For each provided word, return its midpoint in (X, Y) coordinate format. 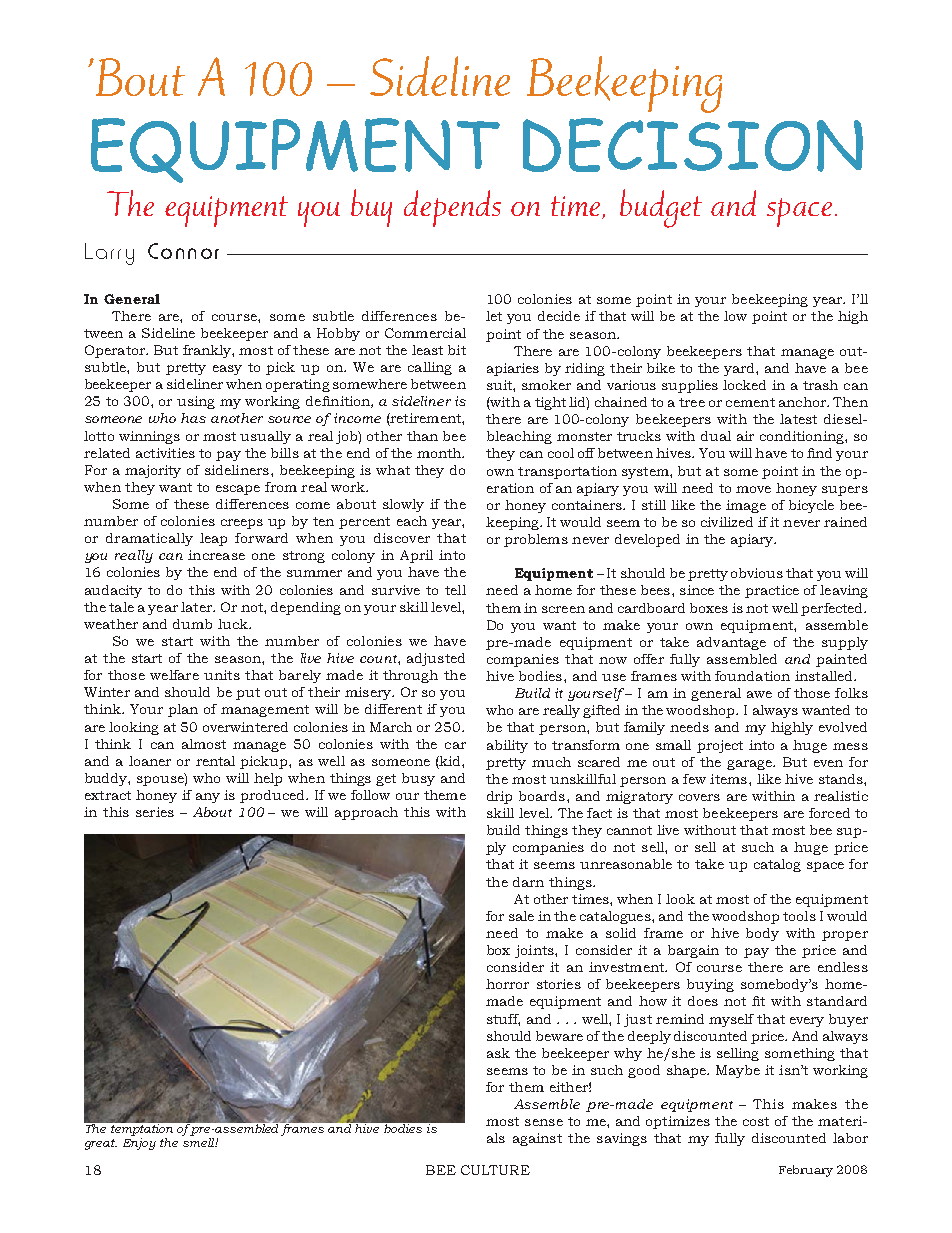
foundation (752, 676)
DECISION (693, 145)
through (410, 676)
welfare (174, 675)
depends (452, 208)
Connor (183, 251)
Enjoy (139, 1144)
